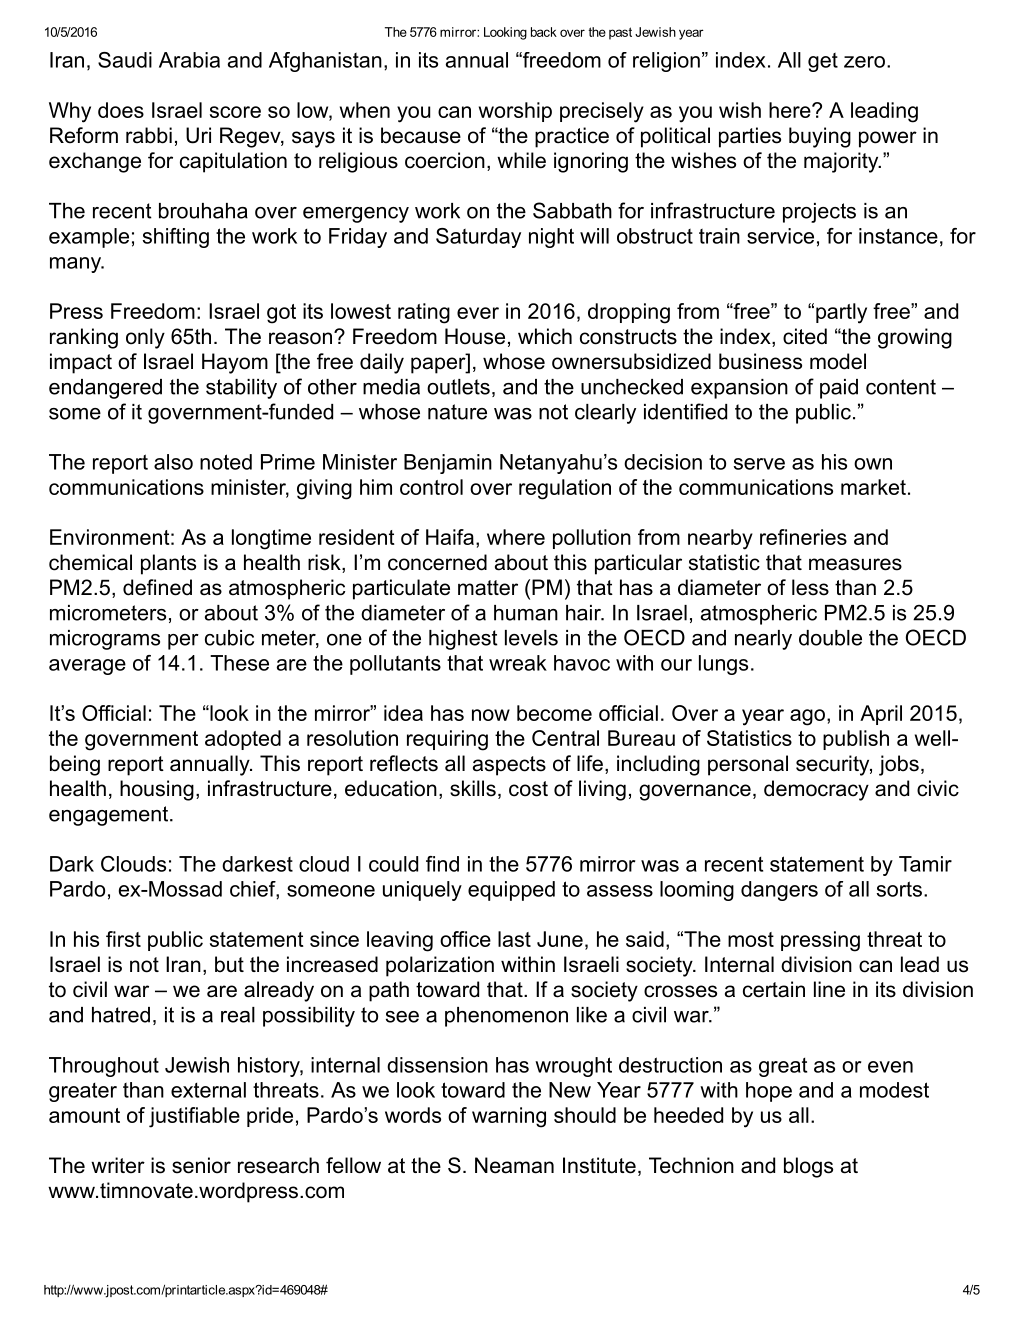 The image size is (1023, 1323). I want to click on matter, so click(488, 588).
